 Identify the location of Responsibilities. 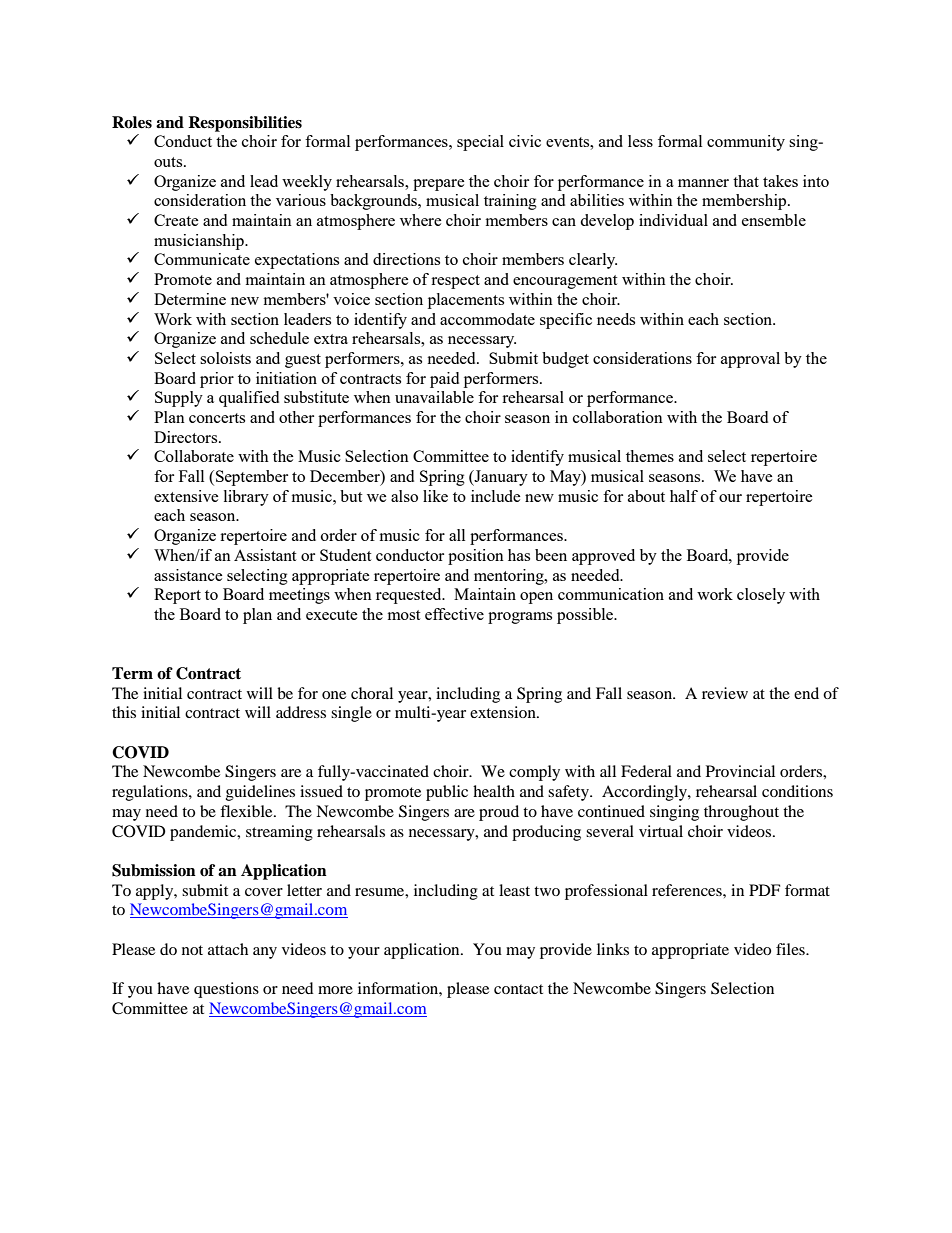
(245, 124).
